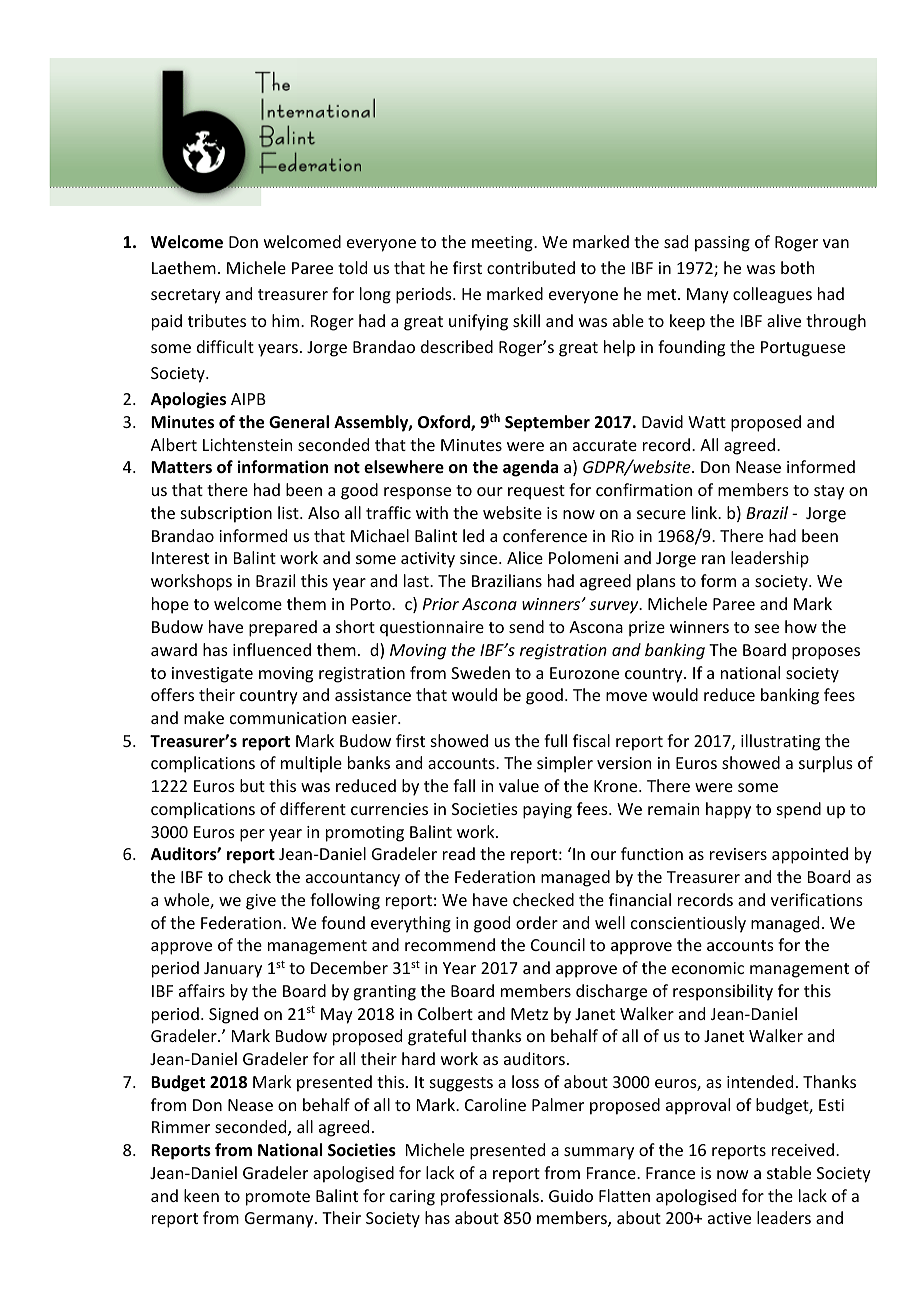 The height and width of the screenshot is (1308, 924). Describe the element at coordinates (729, 1218) in the screenshot. I see `active` at that location.
